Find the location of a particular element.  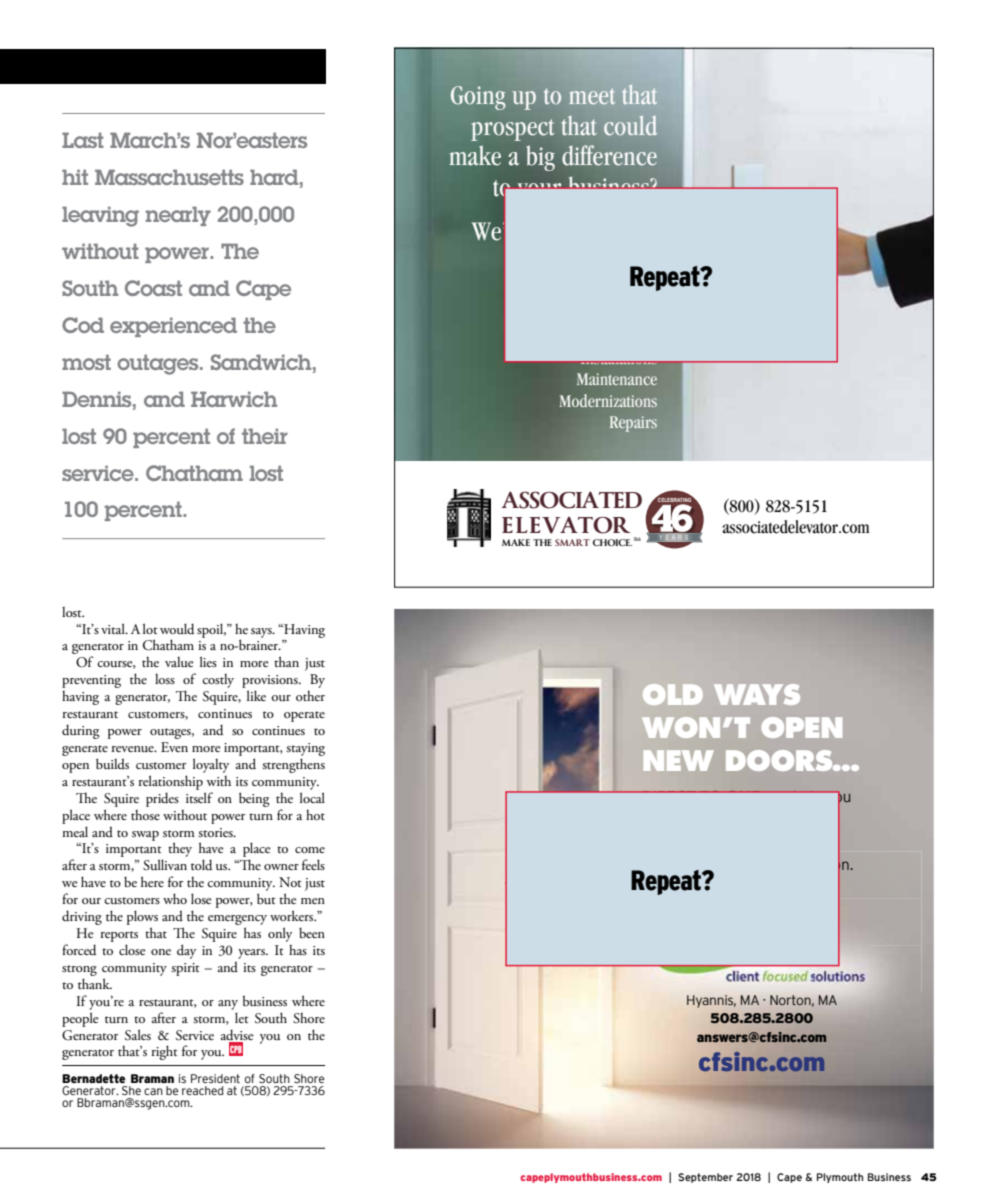

lot is located at coordinates (150, 628).
